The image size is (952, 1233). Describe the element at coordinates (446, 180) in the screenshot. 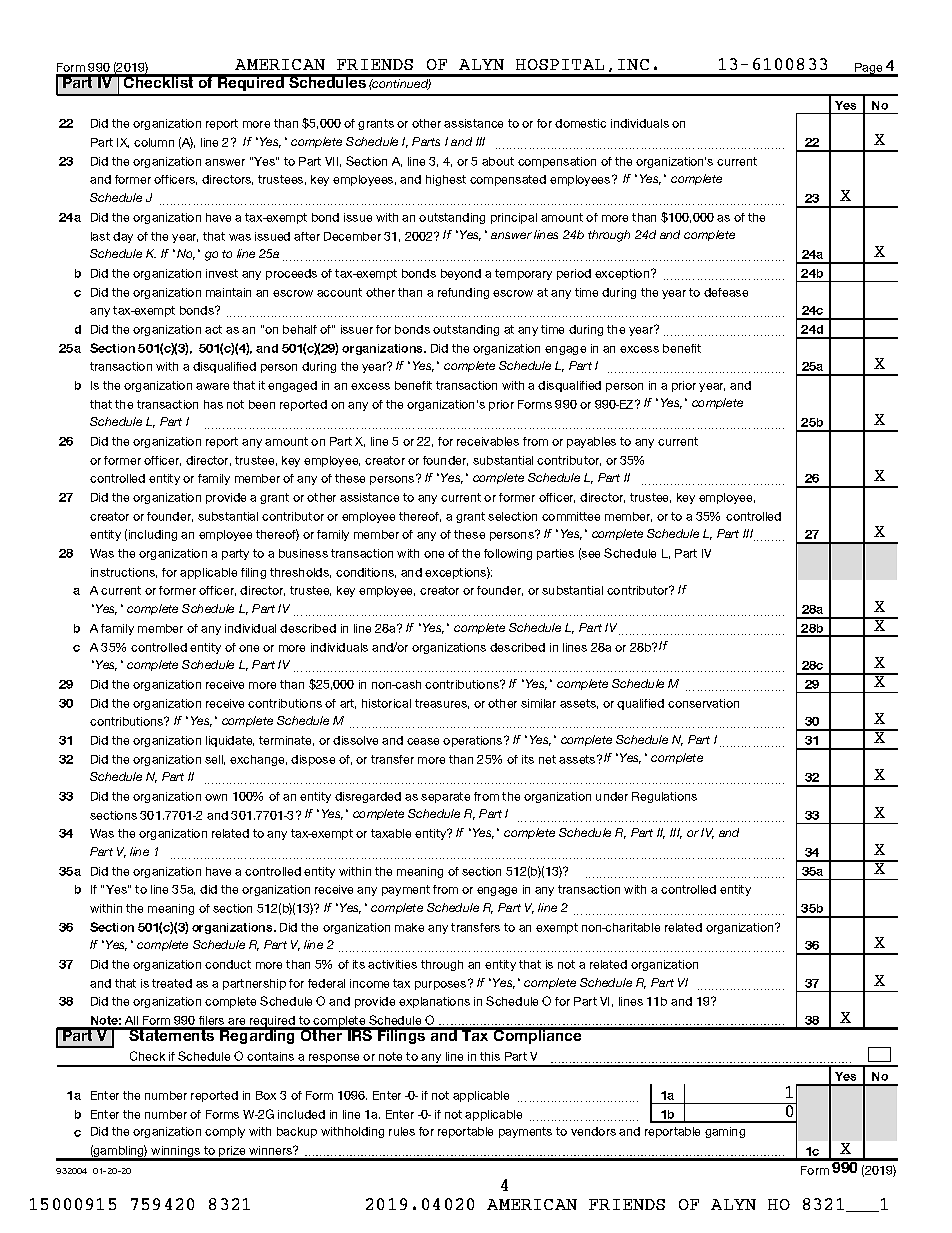

I see `highest` at that location.
